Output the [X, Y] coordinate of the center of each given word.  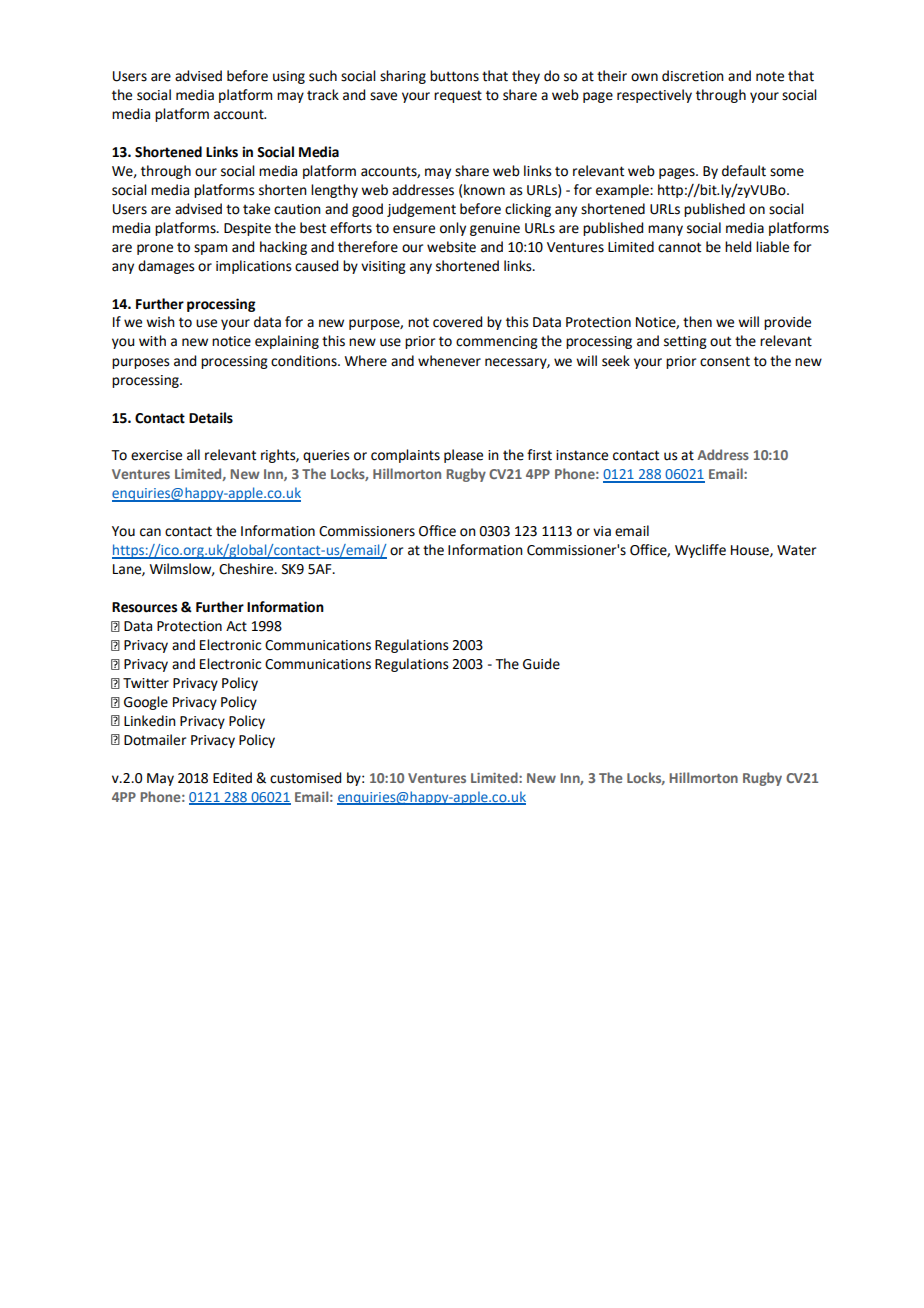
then [697, 322]
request [458, 96]
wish [160, 322]
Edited [232, 778]
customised [305, 778]
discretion [693, 76]
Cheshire [247, 569]
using [289, 77]
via [602, 531]
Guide [541, 664]
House [751, 551]
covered [457, 322]
